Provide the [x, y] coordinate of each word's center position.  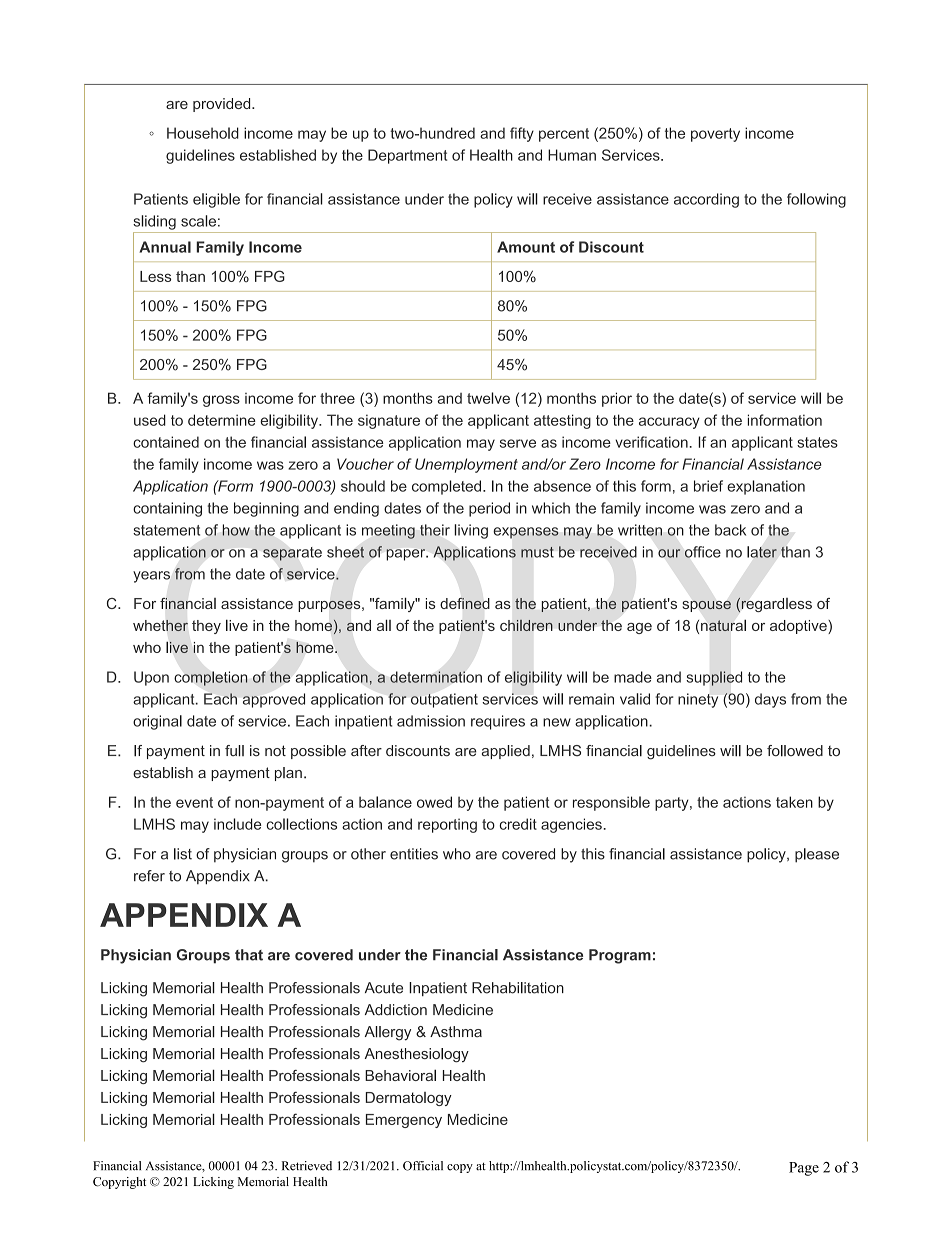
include [237, 824]
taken [794, 802]
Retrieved [307, 1166]
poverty [715, 135]
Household [203, 133]
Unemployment [466, 465]
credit [518, 824]
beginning [266, 509]
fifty [522, 134]
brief [708, 486]
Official [423, 1166]
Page [804, 1169]
